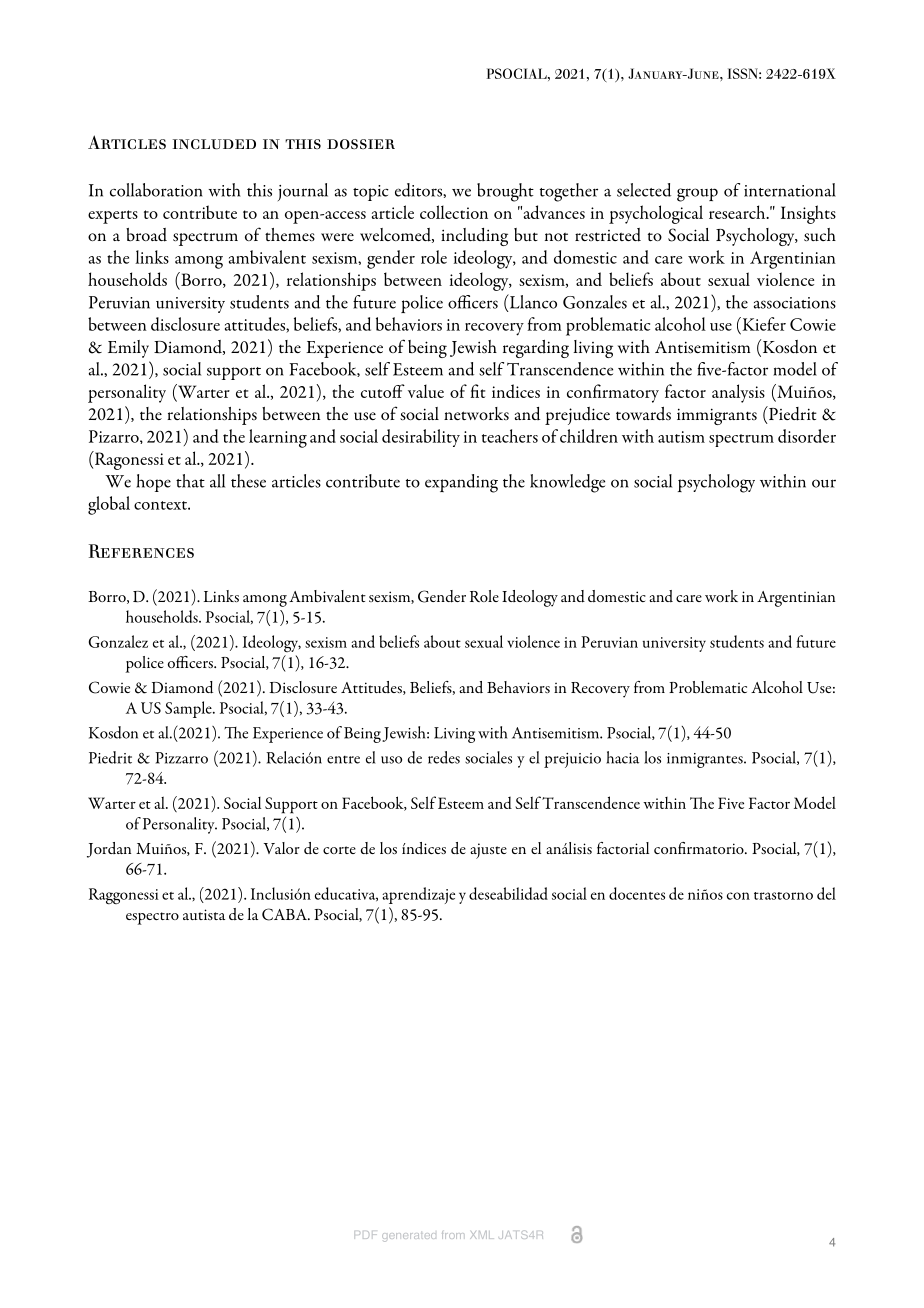 The image size is (924, 1308). What do you see at coordinates (156, 190) in the document?
I see `collaboration` at bounding box center [156, 190].
